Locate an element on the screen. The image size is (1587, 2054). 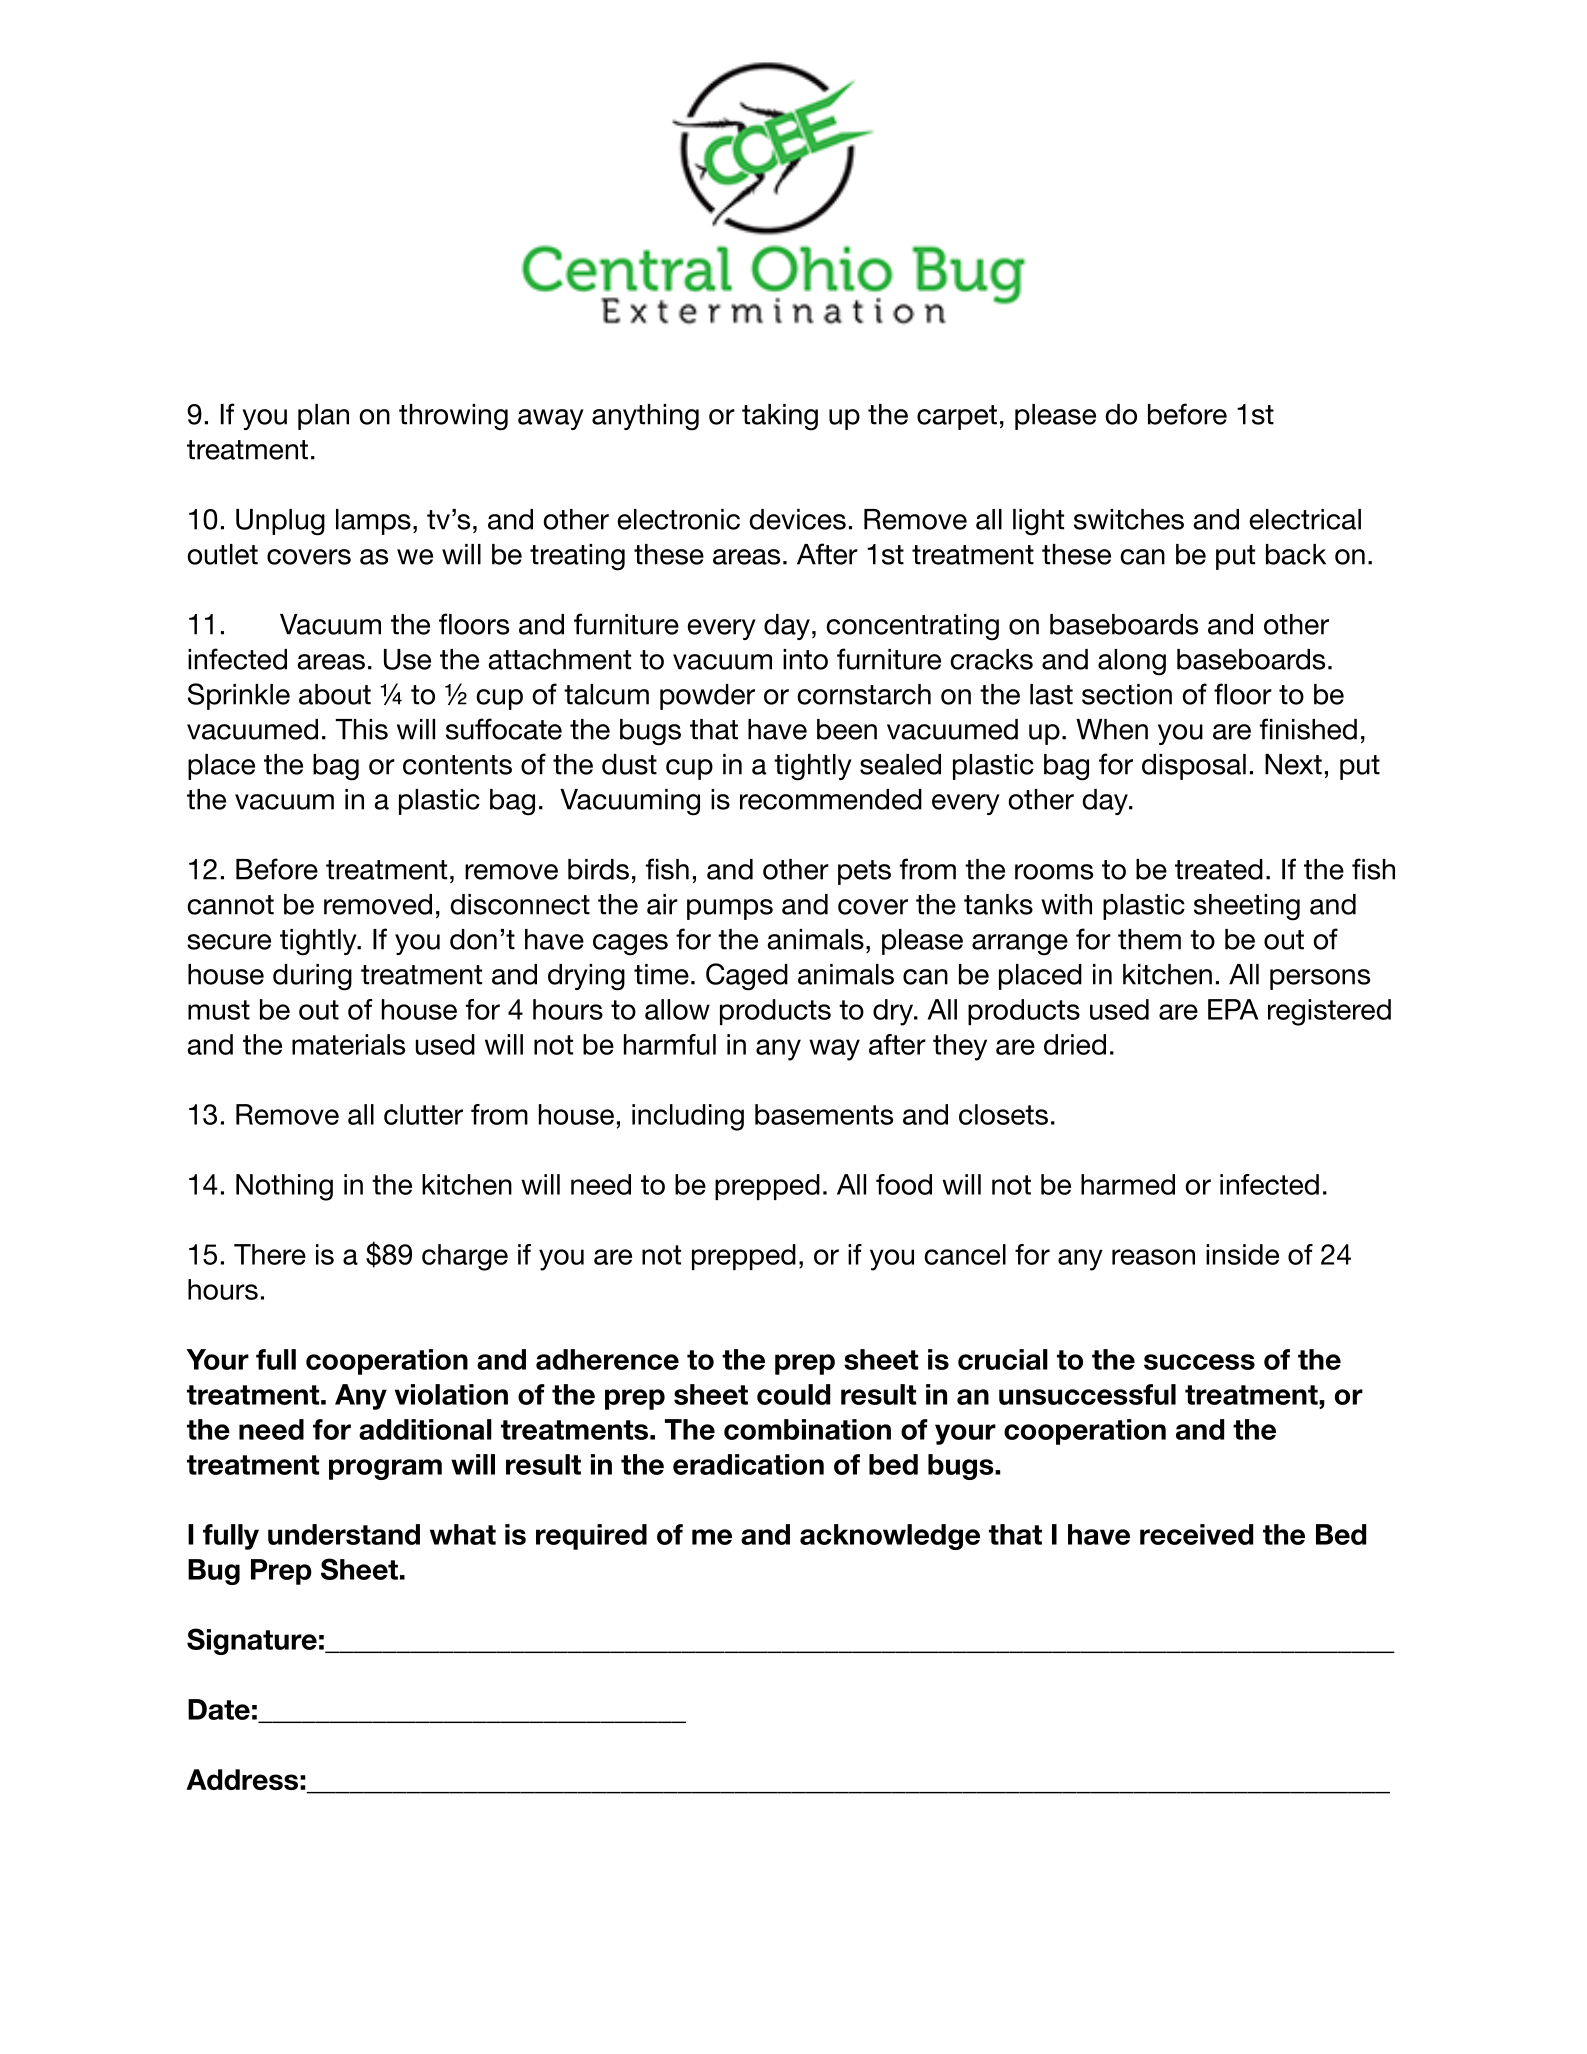
materials is located at coordinates (348, 1044).
